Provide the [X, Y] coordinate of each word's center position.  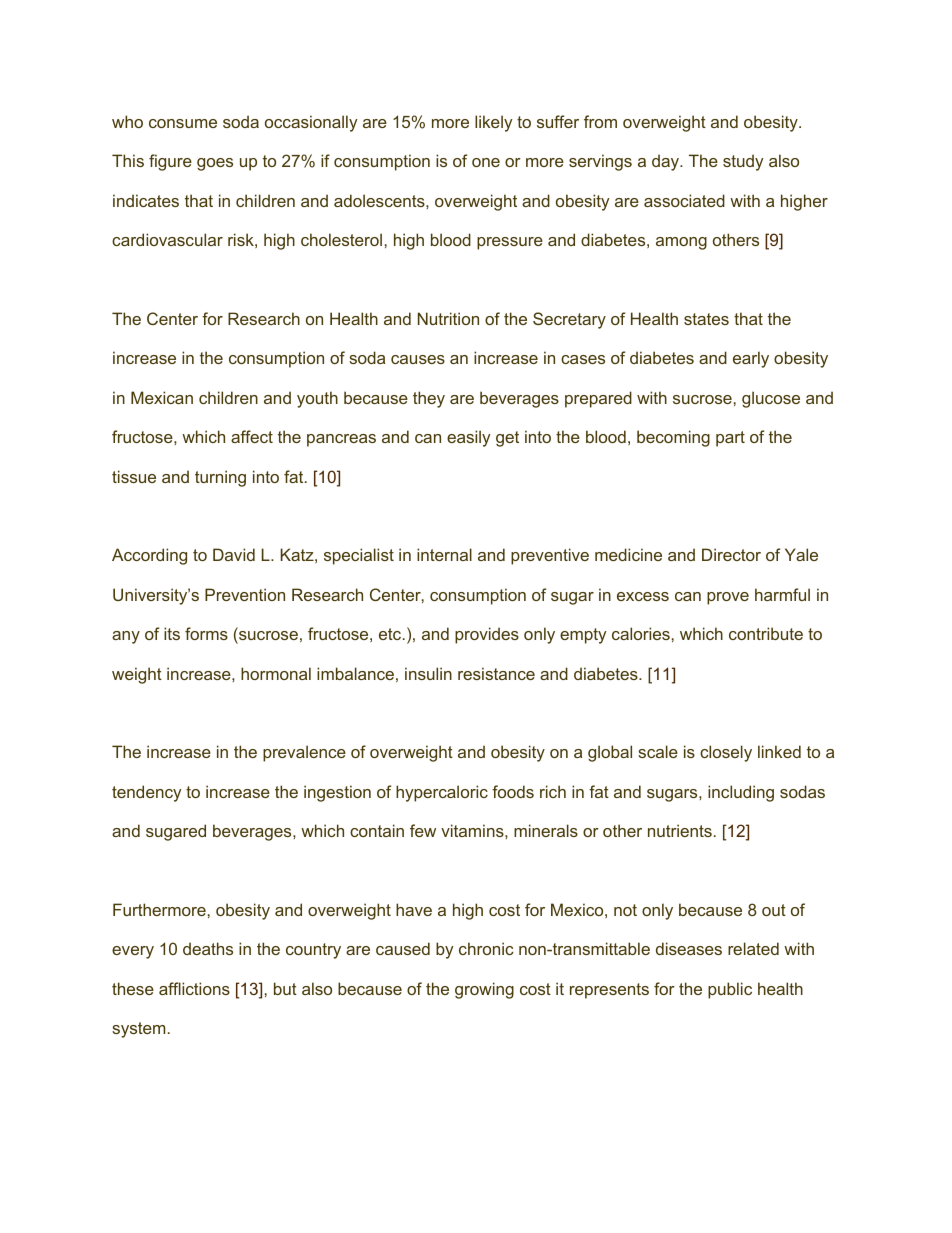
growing [484, 990]
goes [215, 164]
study [743, 162]
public [730, 990]
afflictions [194, 988]
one [486, 162]
